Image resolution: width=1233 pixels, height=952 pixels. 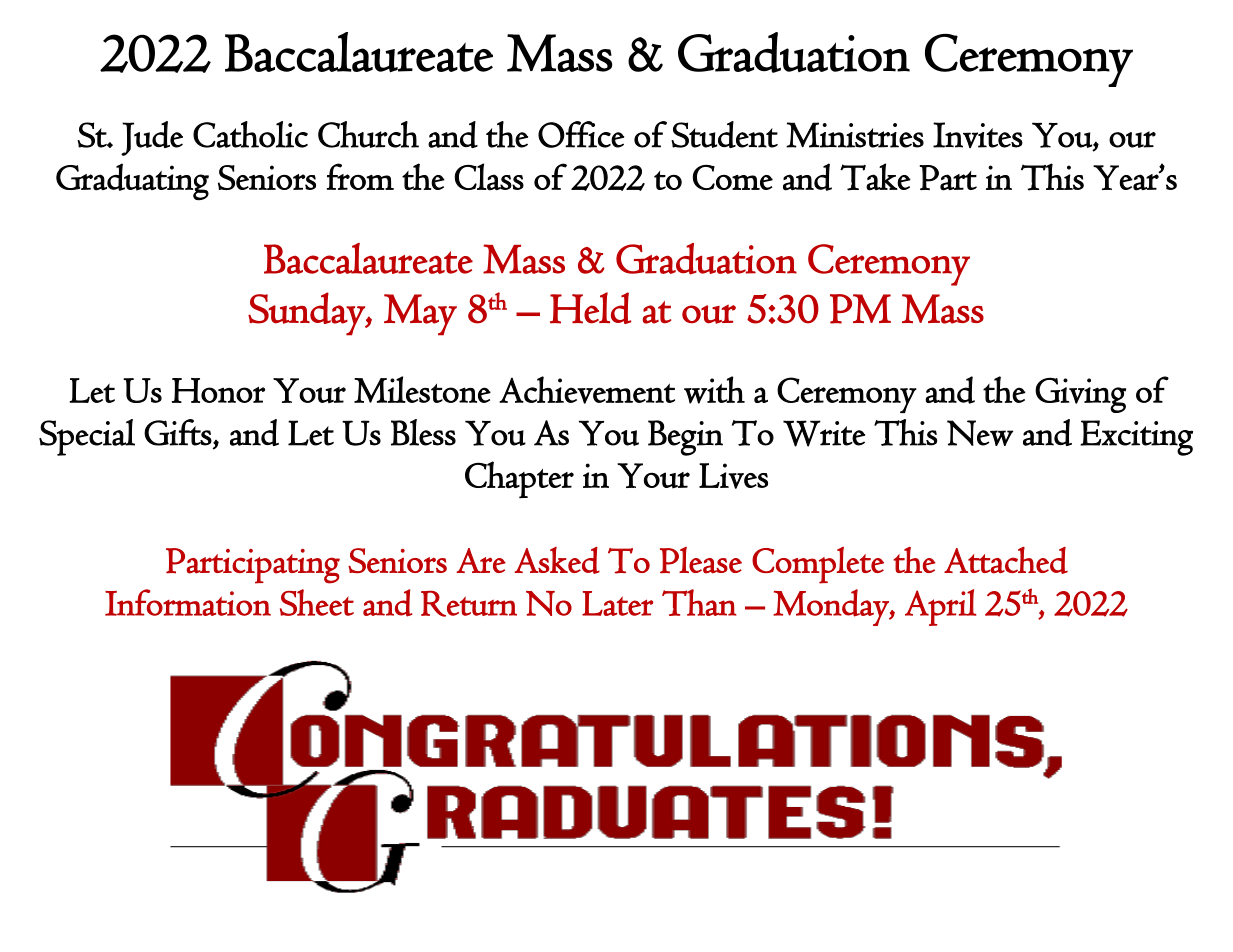 What do you see at coordinates (188, 602) in the page?
I see `Information` at bounding box center [188, 602].
